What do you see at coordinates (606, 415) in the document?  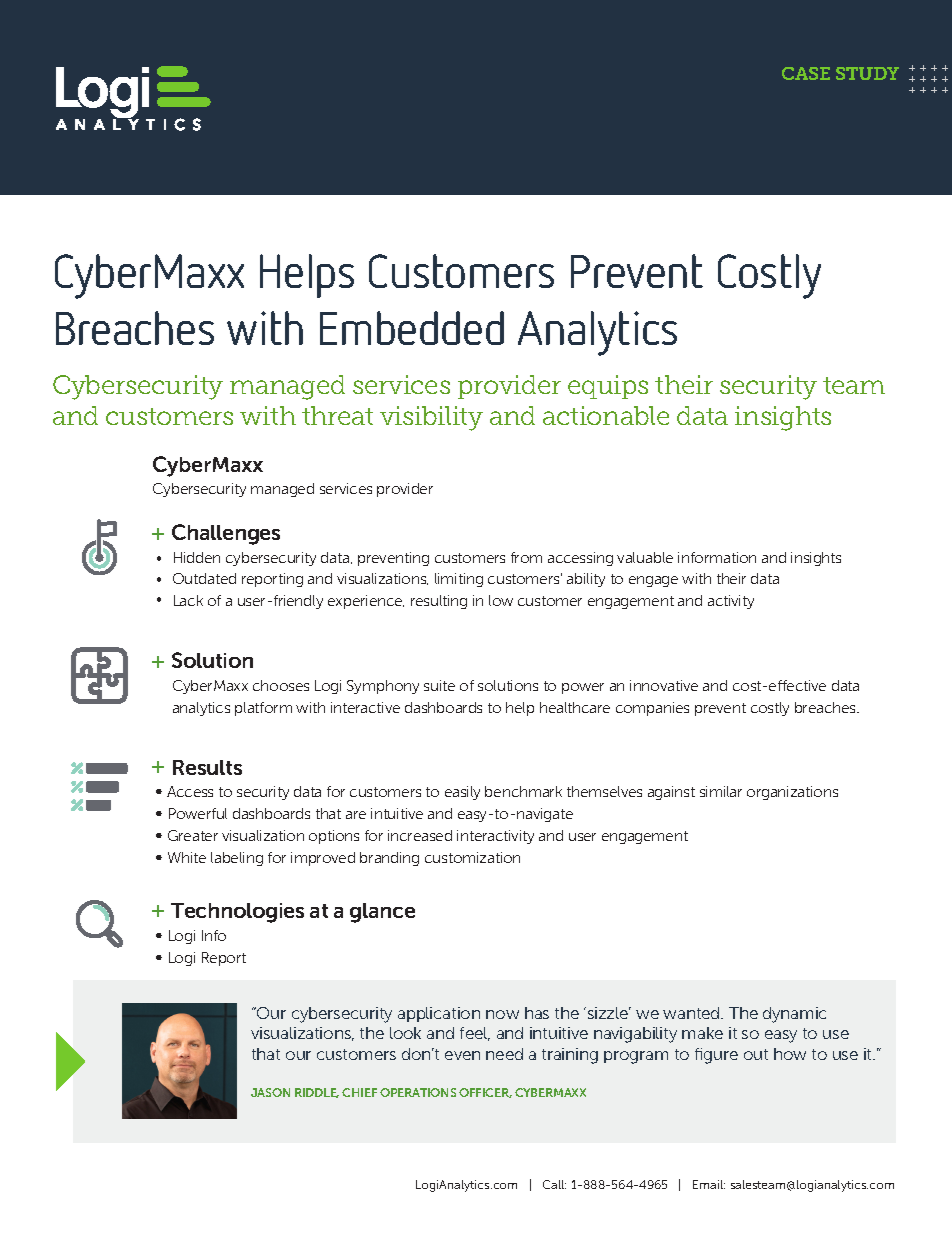 I see `actionable` at bounding box center [606, 415].
